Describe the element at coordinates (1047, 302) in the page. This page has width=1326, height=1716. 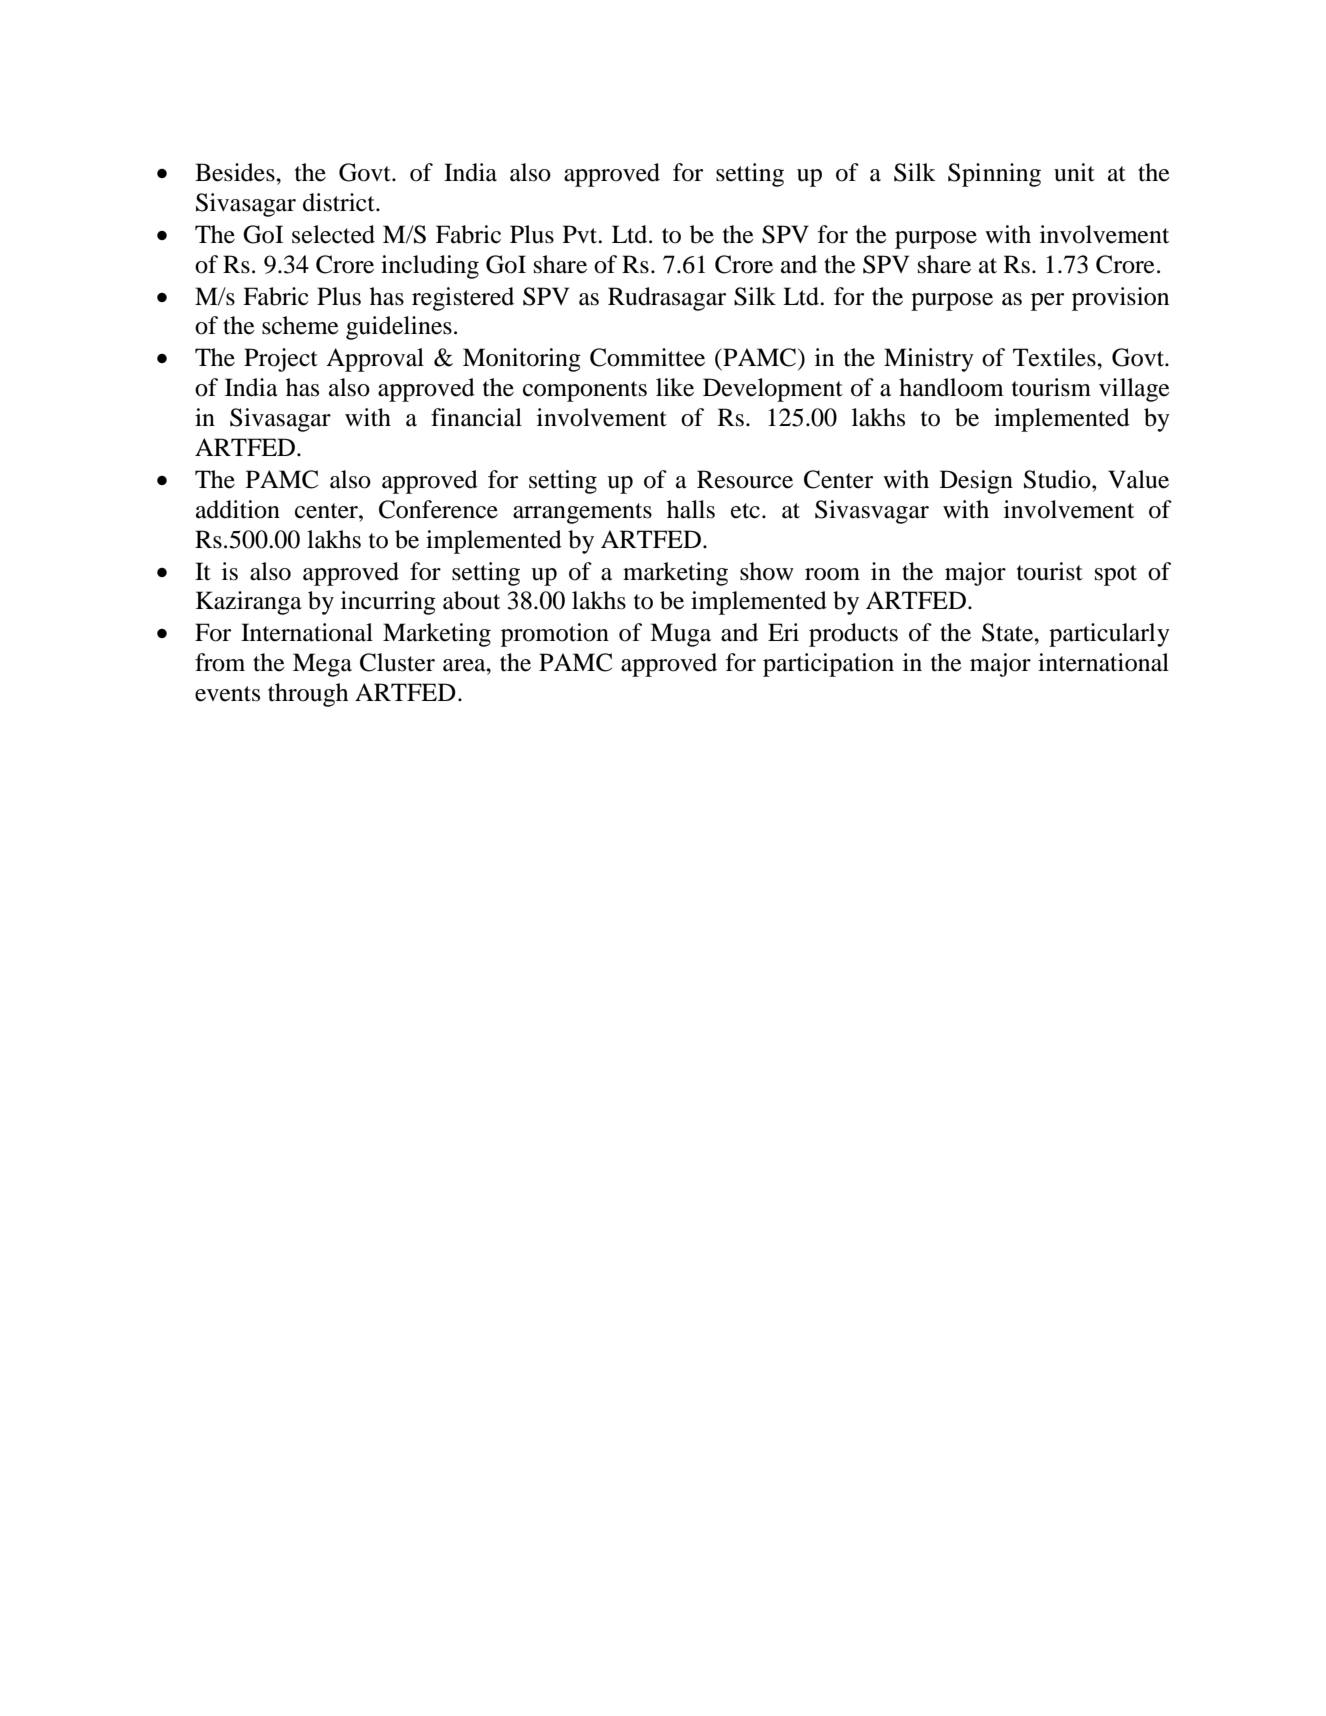
I see `per` at that location.
